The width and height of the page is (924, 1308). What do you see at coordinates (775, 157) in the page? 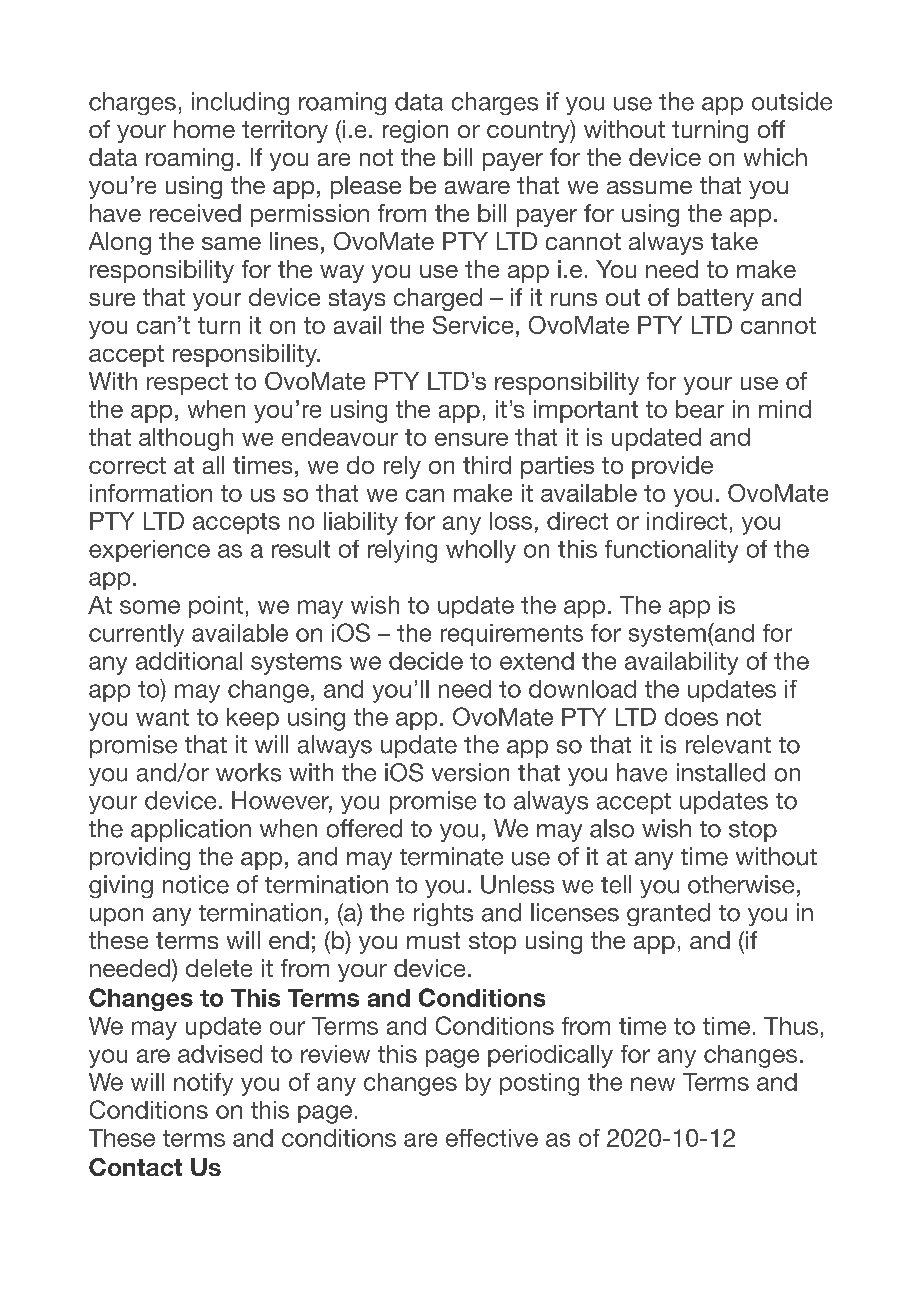
I see `which` at bounding box center [775, 157].
